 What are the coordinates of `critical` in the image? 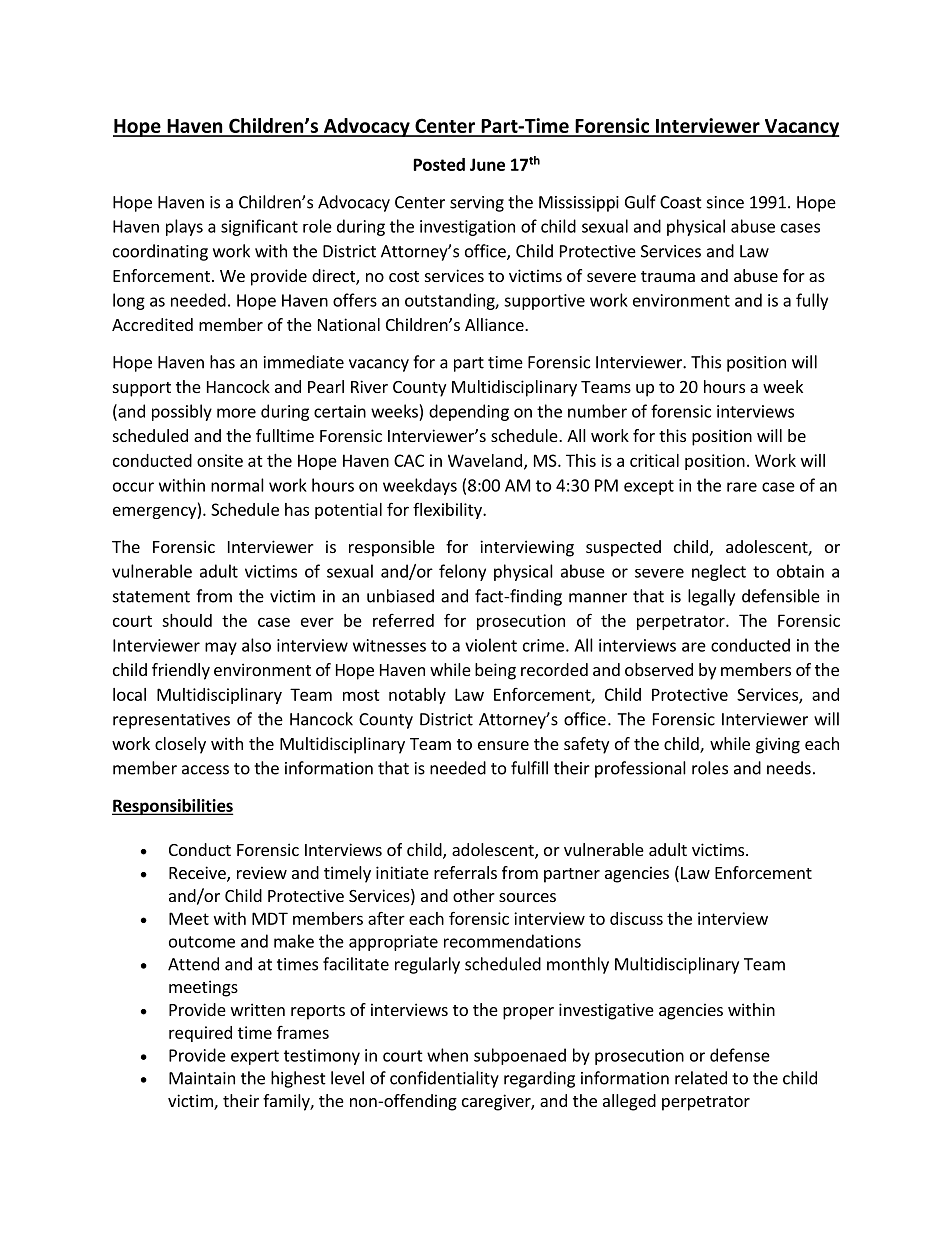 It's located at (654, 460).
